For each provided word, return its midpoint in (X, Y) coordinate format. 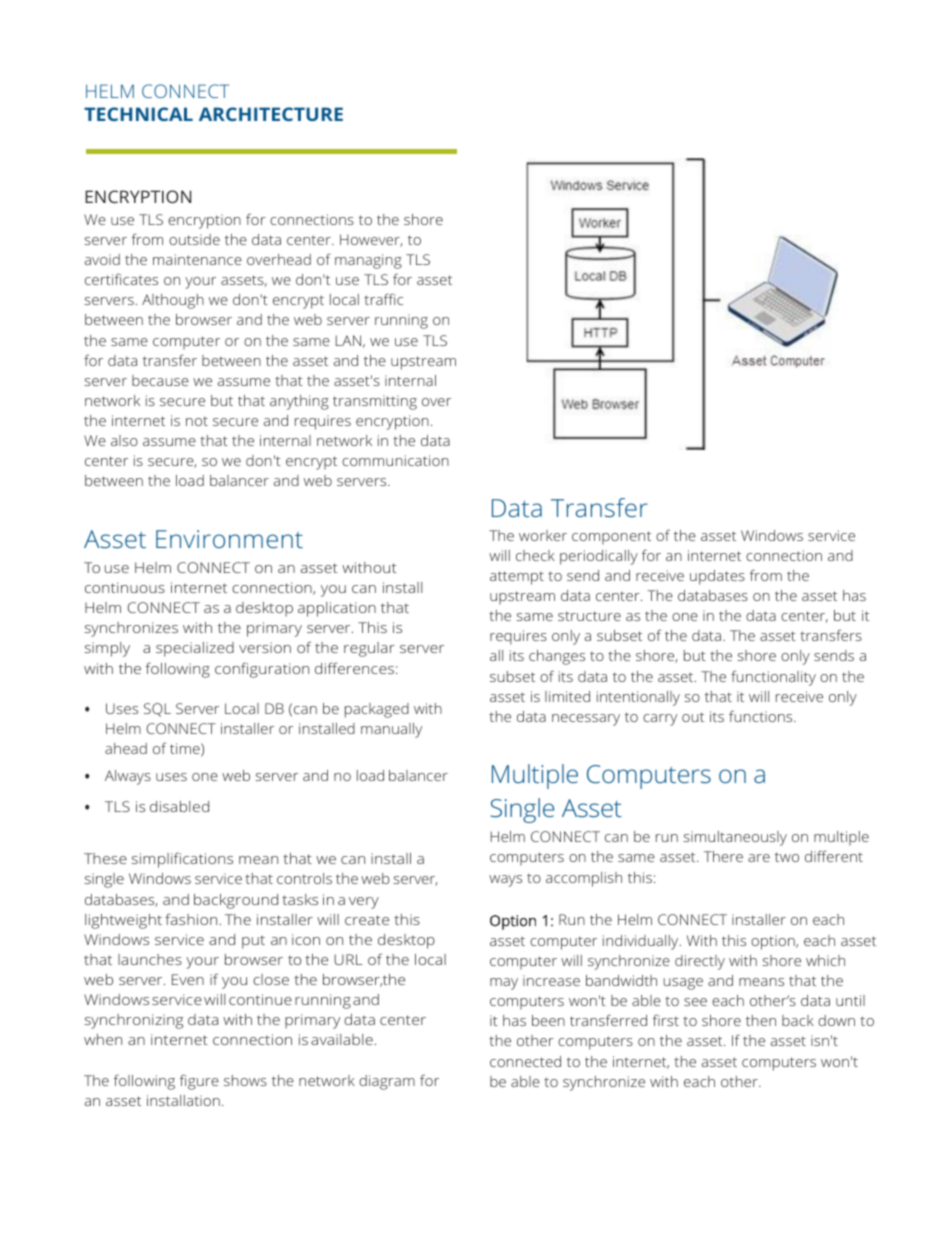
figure (199, 1082)
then (761, 1020)
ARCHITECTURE (271, 114)
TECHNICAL (138, 114)
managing (368, 261)
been (548, 1020)
